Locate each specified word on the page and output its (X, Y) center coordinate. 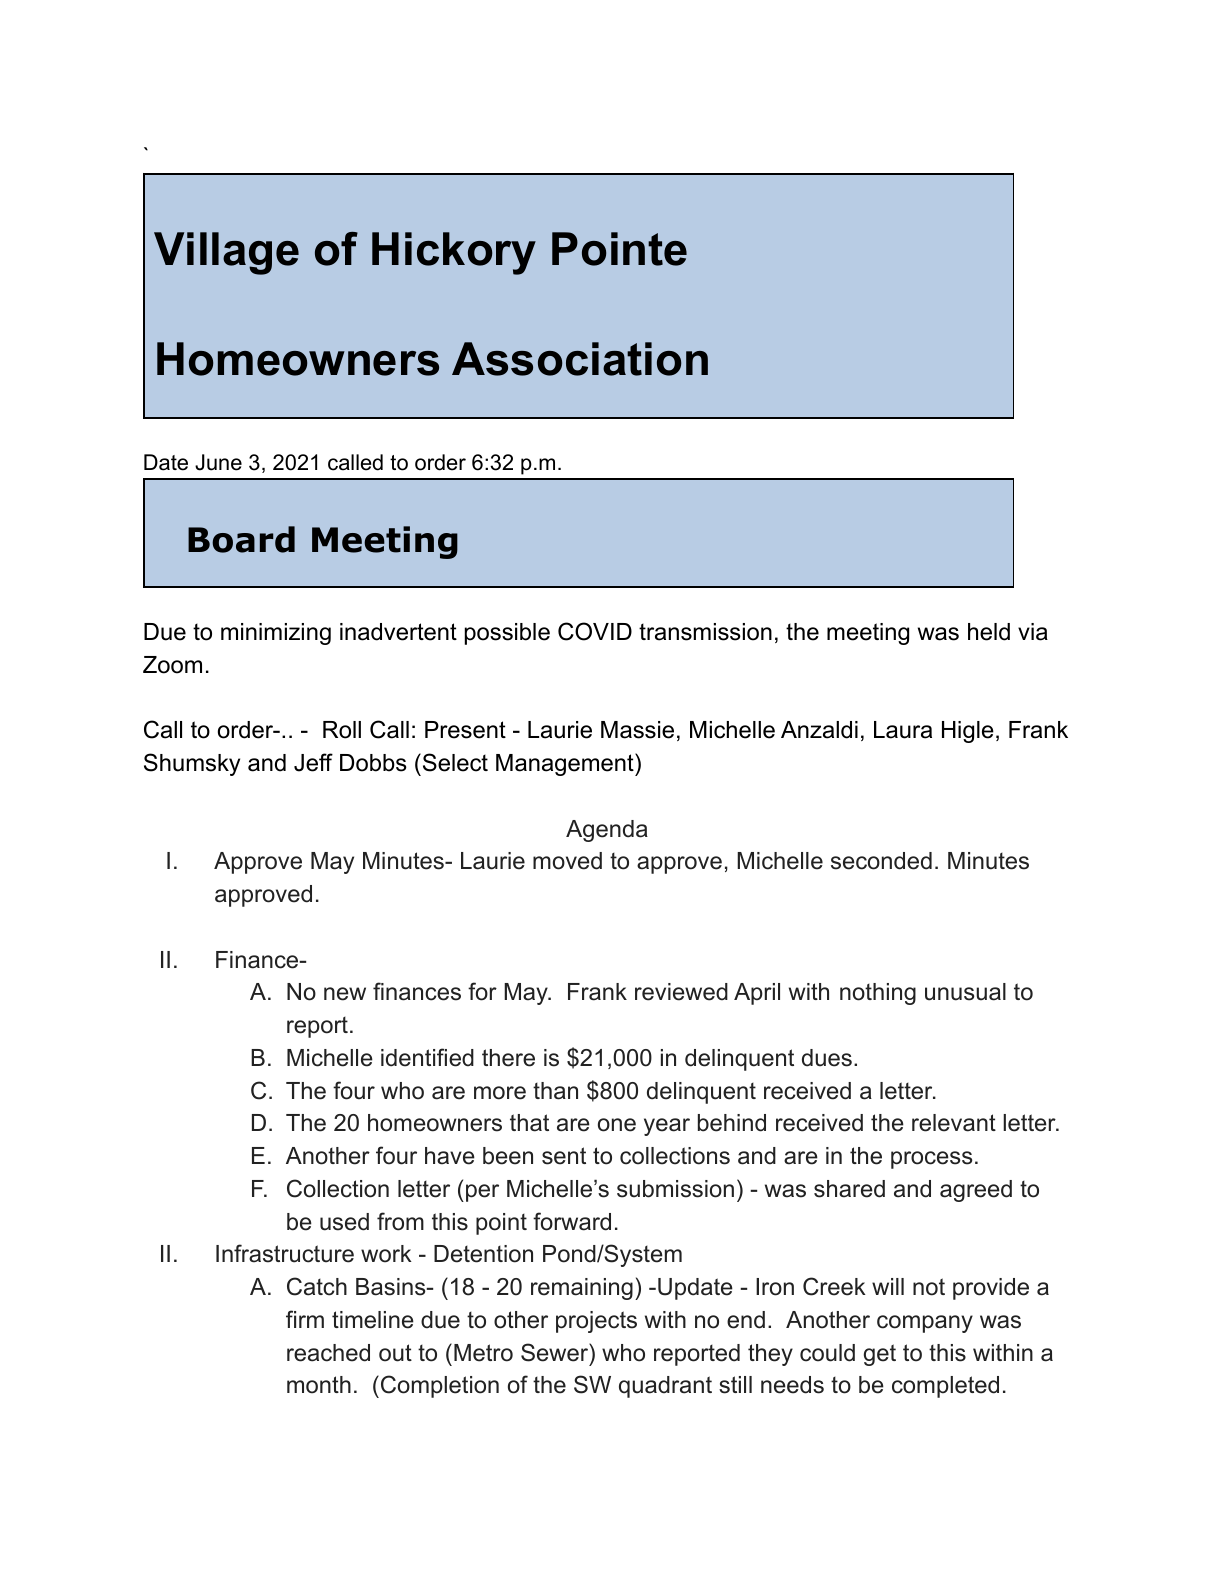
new (345, 994)
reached (328, 1353)
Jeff (313, 762)
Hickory (454, 253)
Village (226, 253)
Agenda (607, 831)
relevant (954, 1123)
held (989, 632)
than (555, 1091)
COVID (595, 631)
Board (241, 539)
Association (580, 359)
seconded (881, 861)
